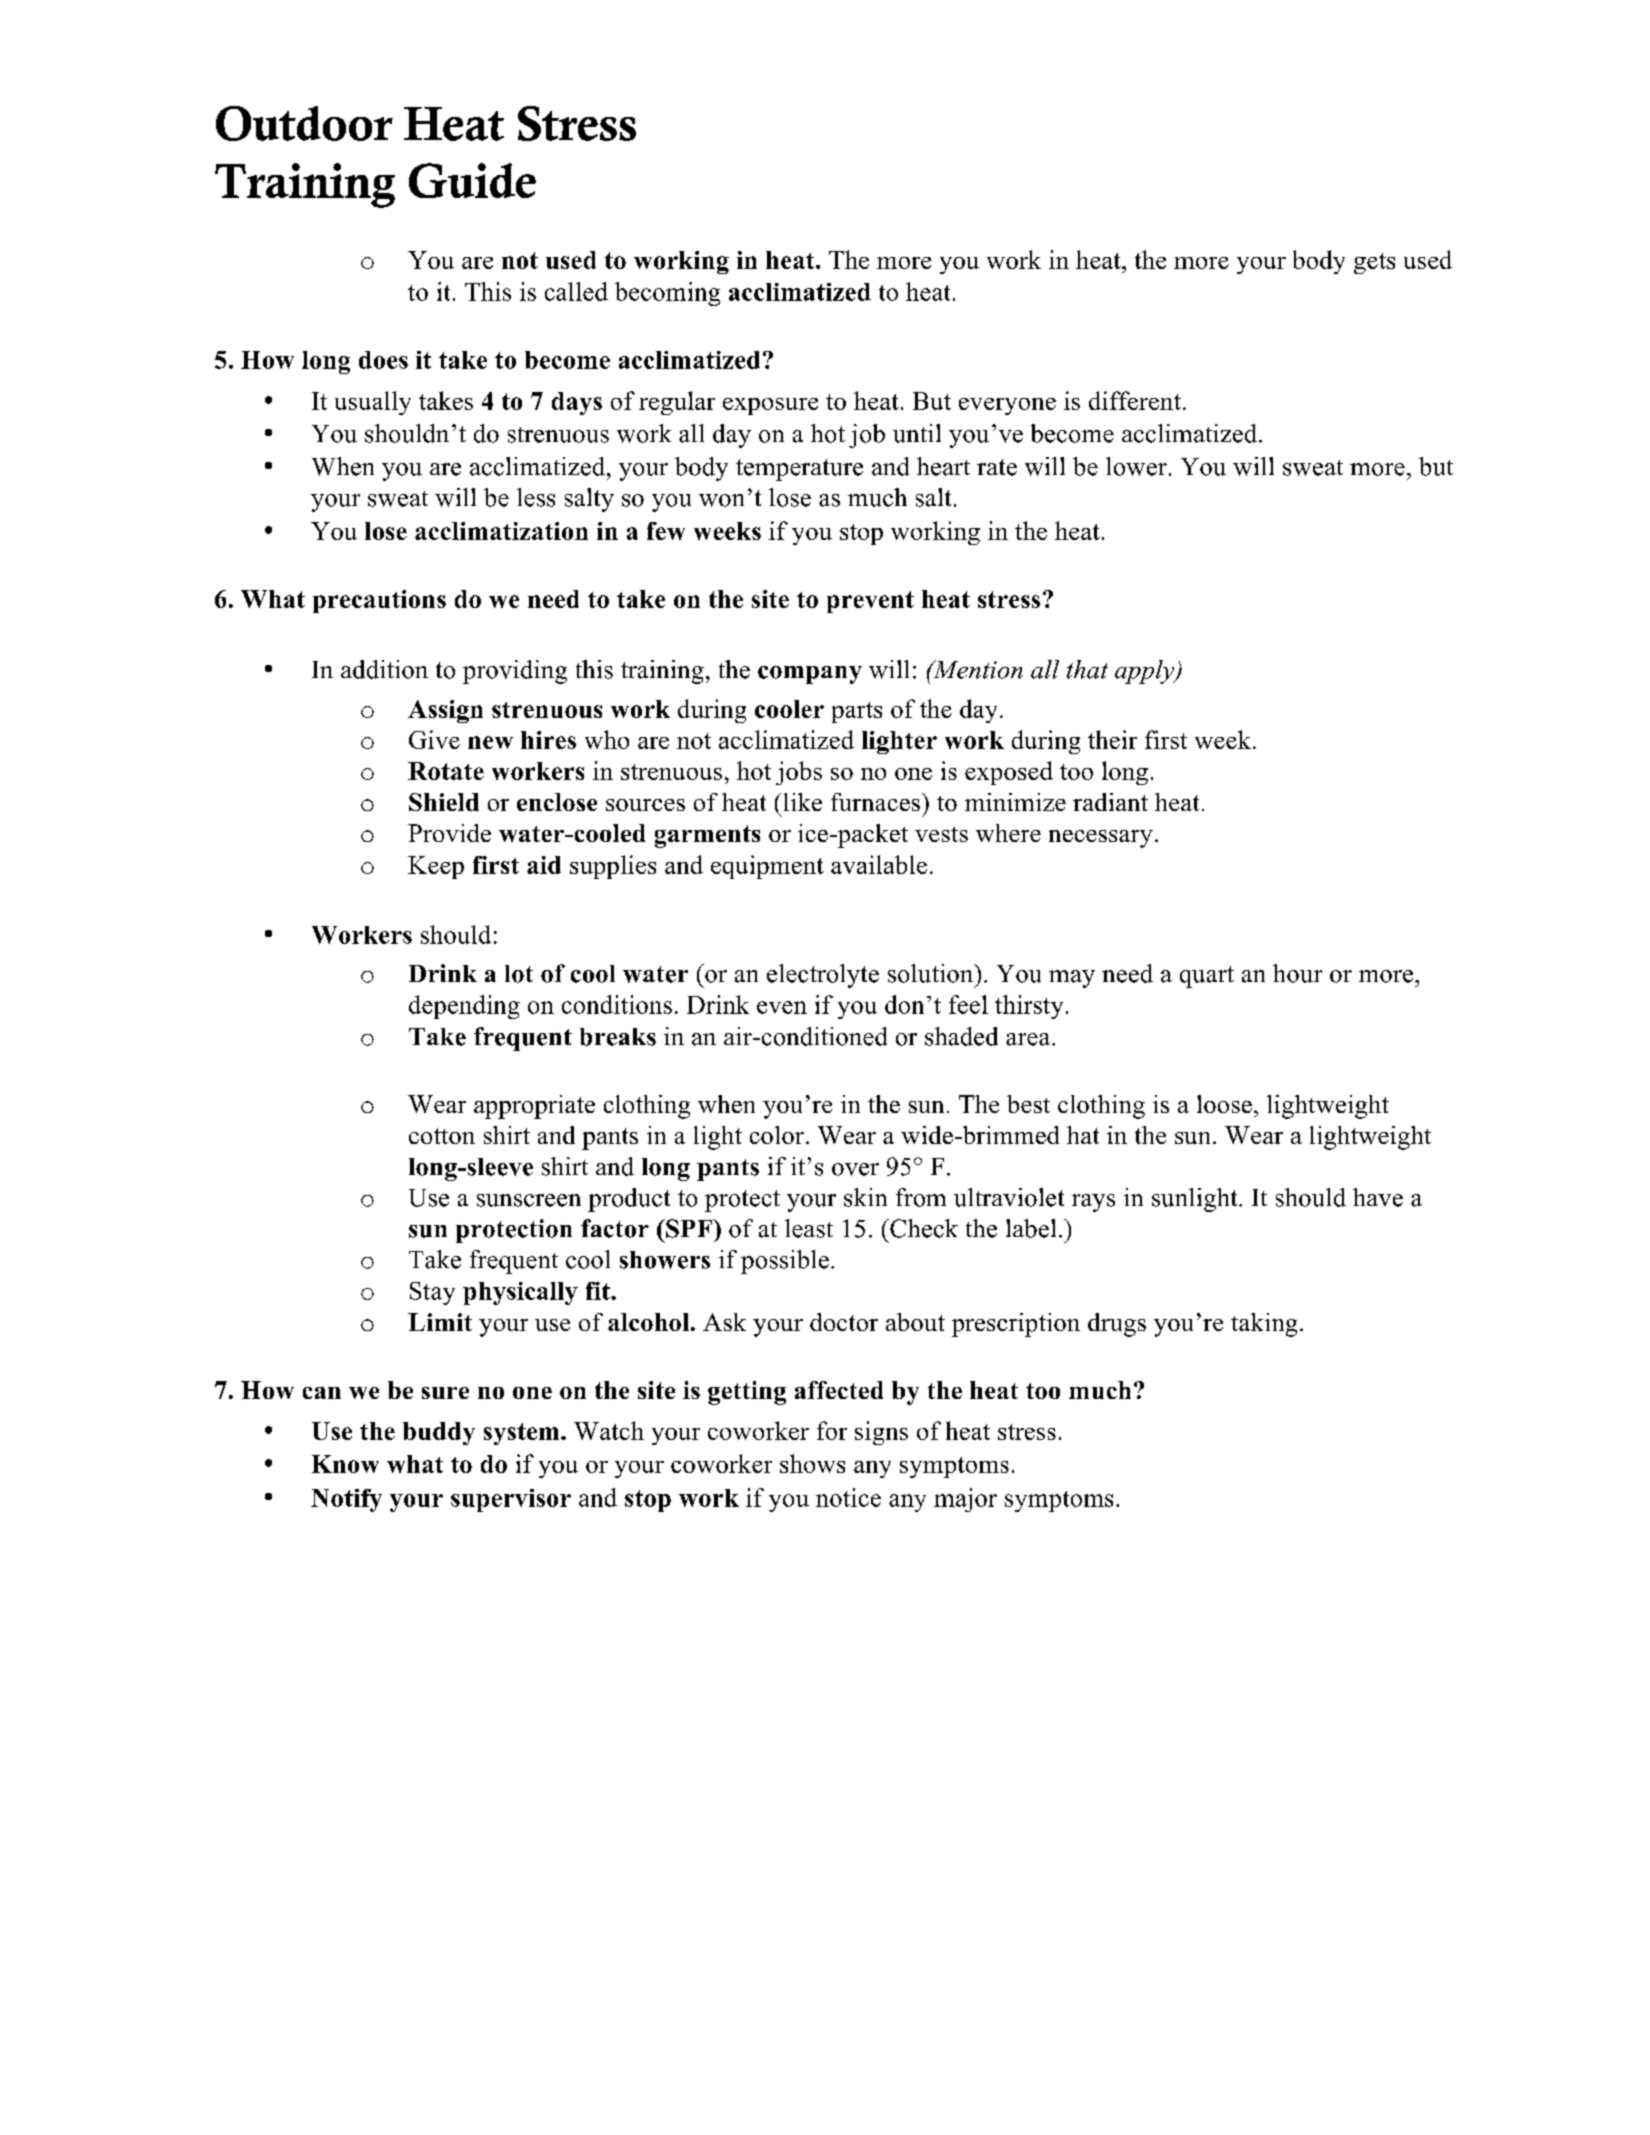 The image size is (1650, 2135). Describe the element at coordinates (855, 1169) in the screenshot. I see `over` at that location.
